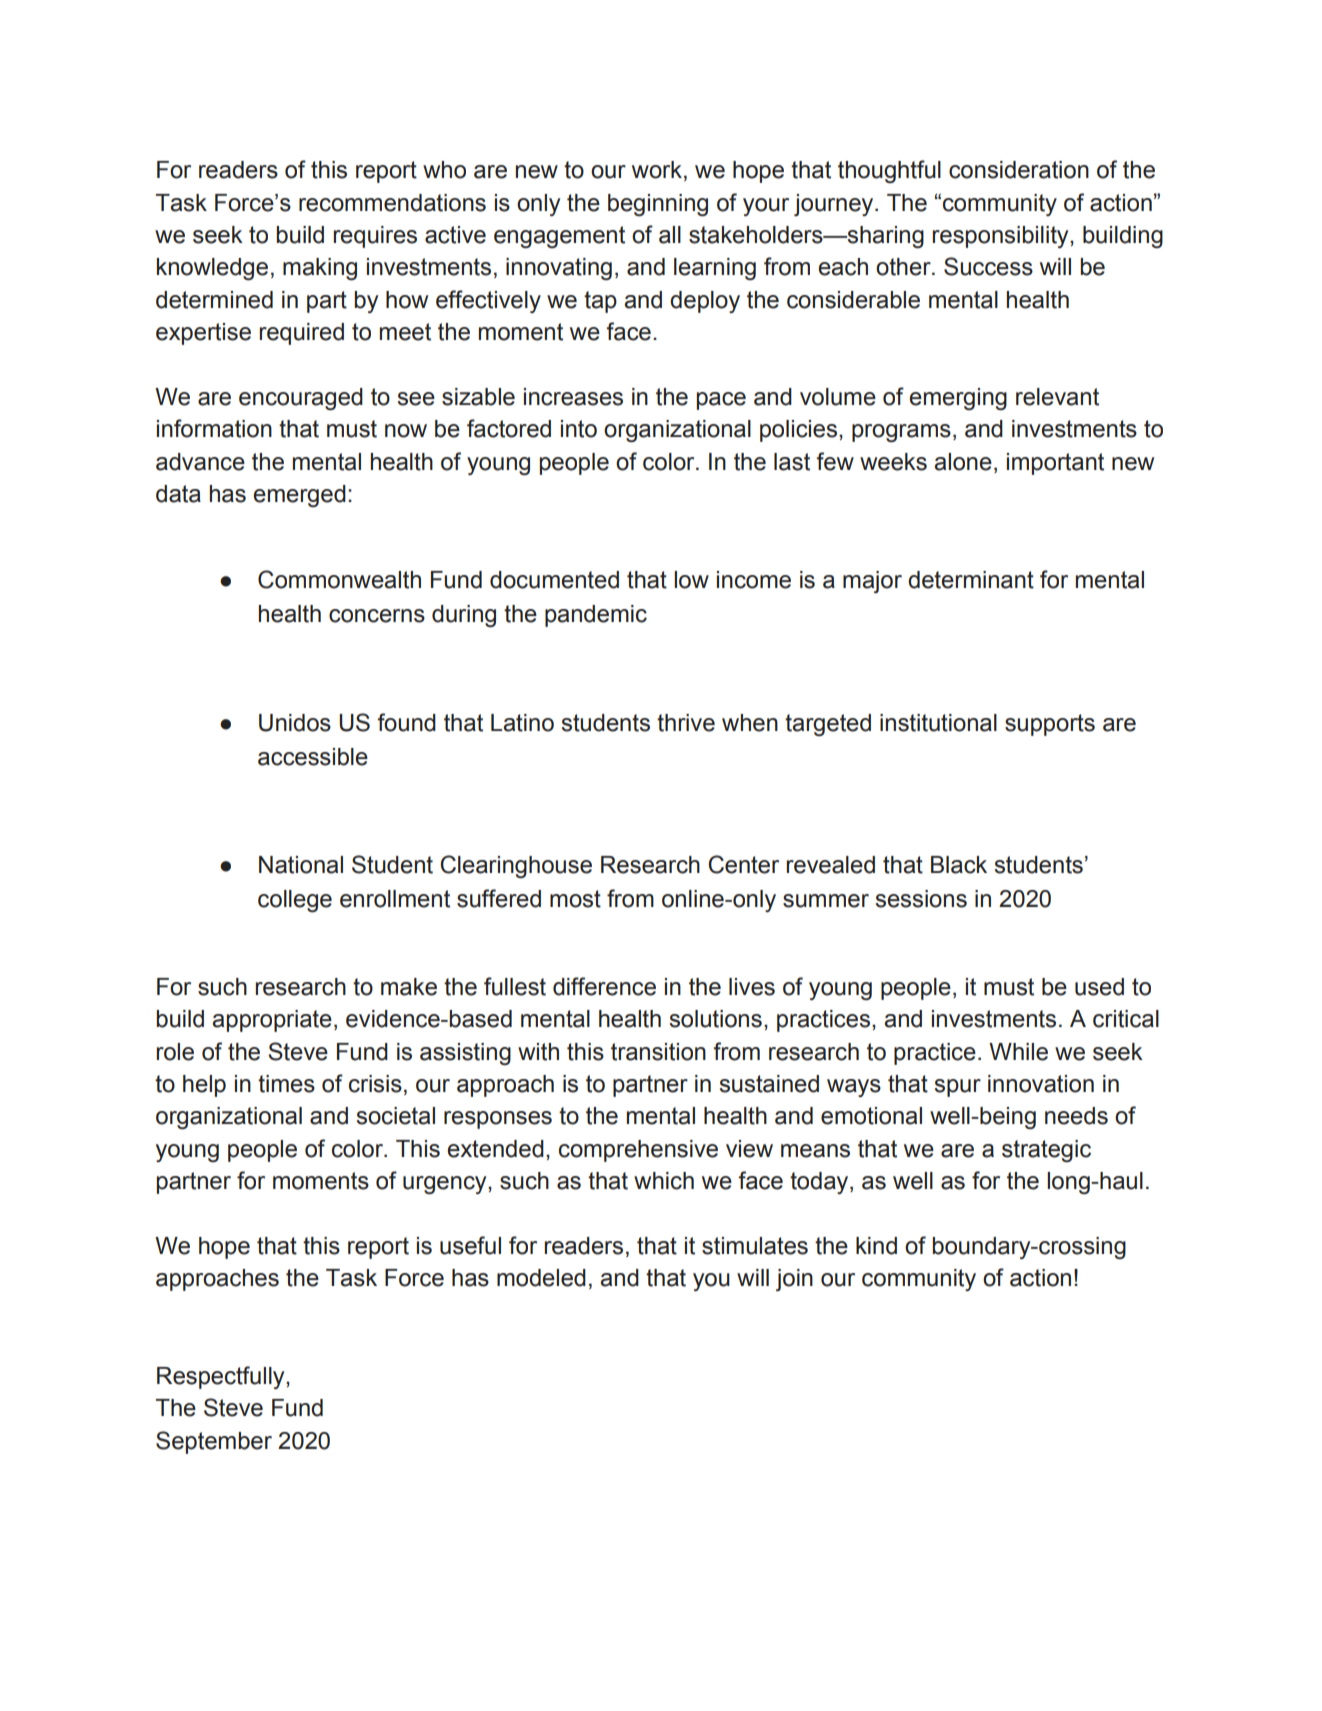 The height and width of the document is (1711, 1322). Describe the element at coordinates (1055, 464) in the document. I see `important` at that location.
